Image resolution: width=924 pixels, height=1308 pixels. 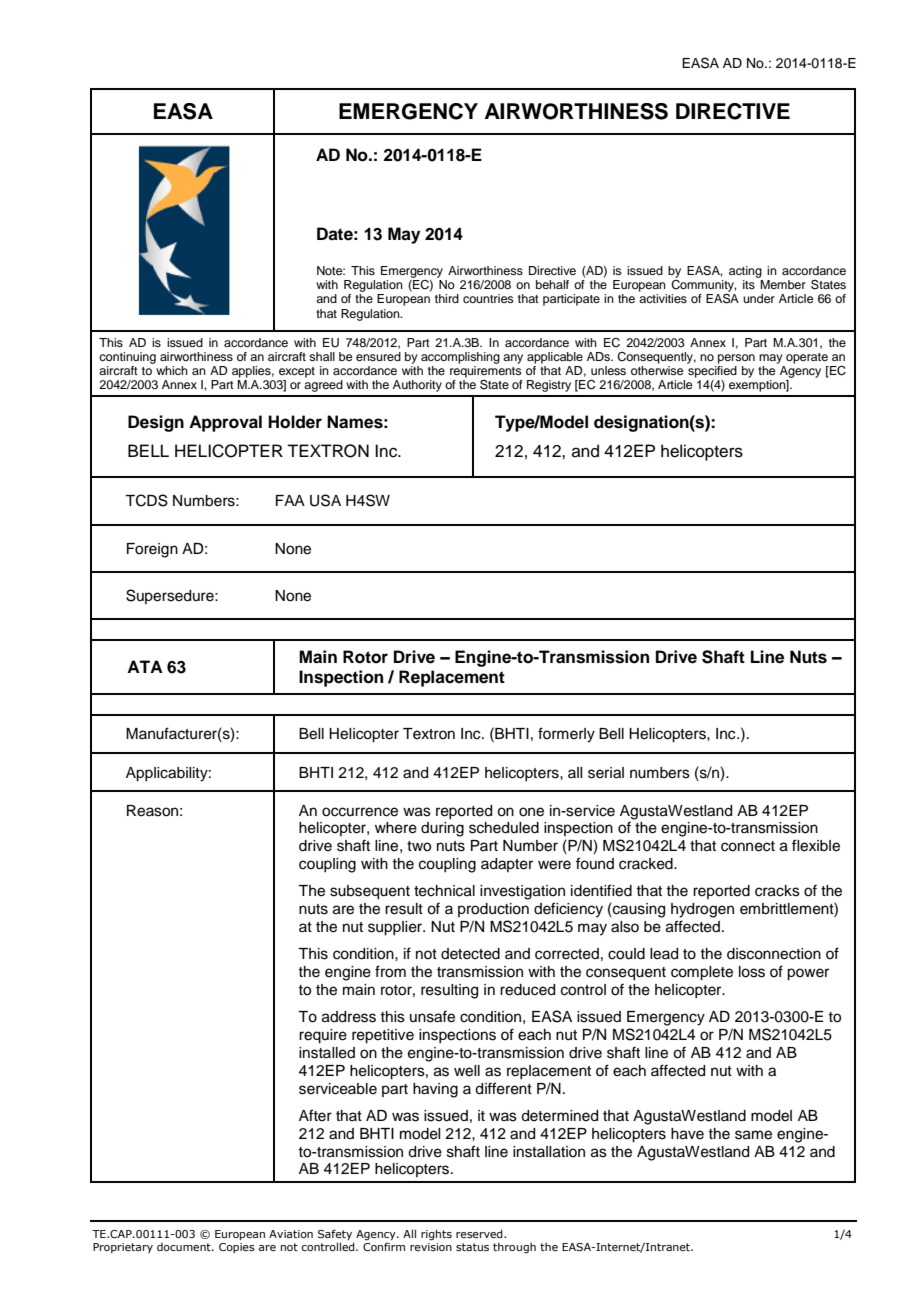 What do you see at coordinates (172, 370) in the screenshot?
I see `which` at bounding box center [172, 370].
